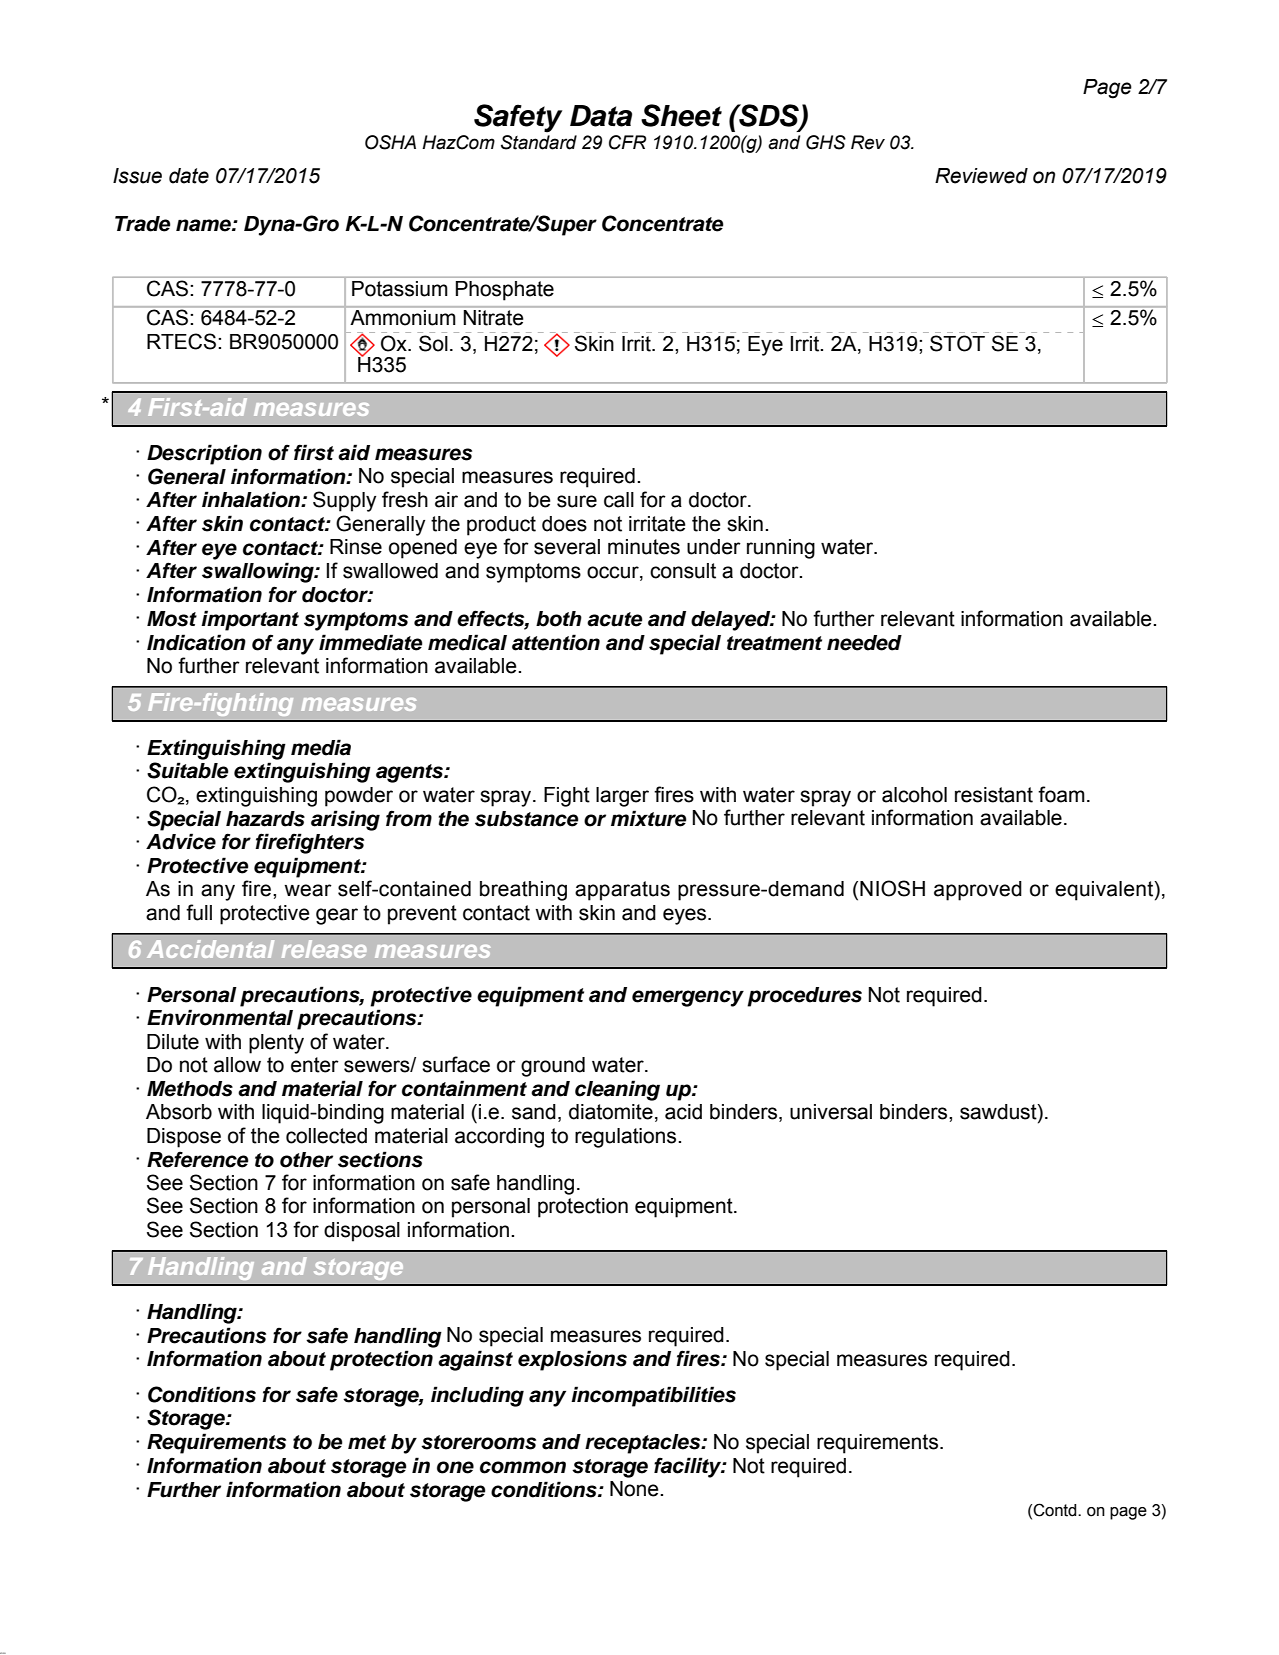 The height and width of the screenshot is (1655, 1279). I want to click on Reviewed, so click(981, 176).
